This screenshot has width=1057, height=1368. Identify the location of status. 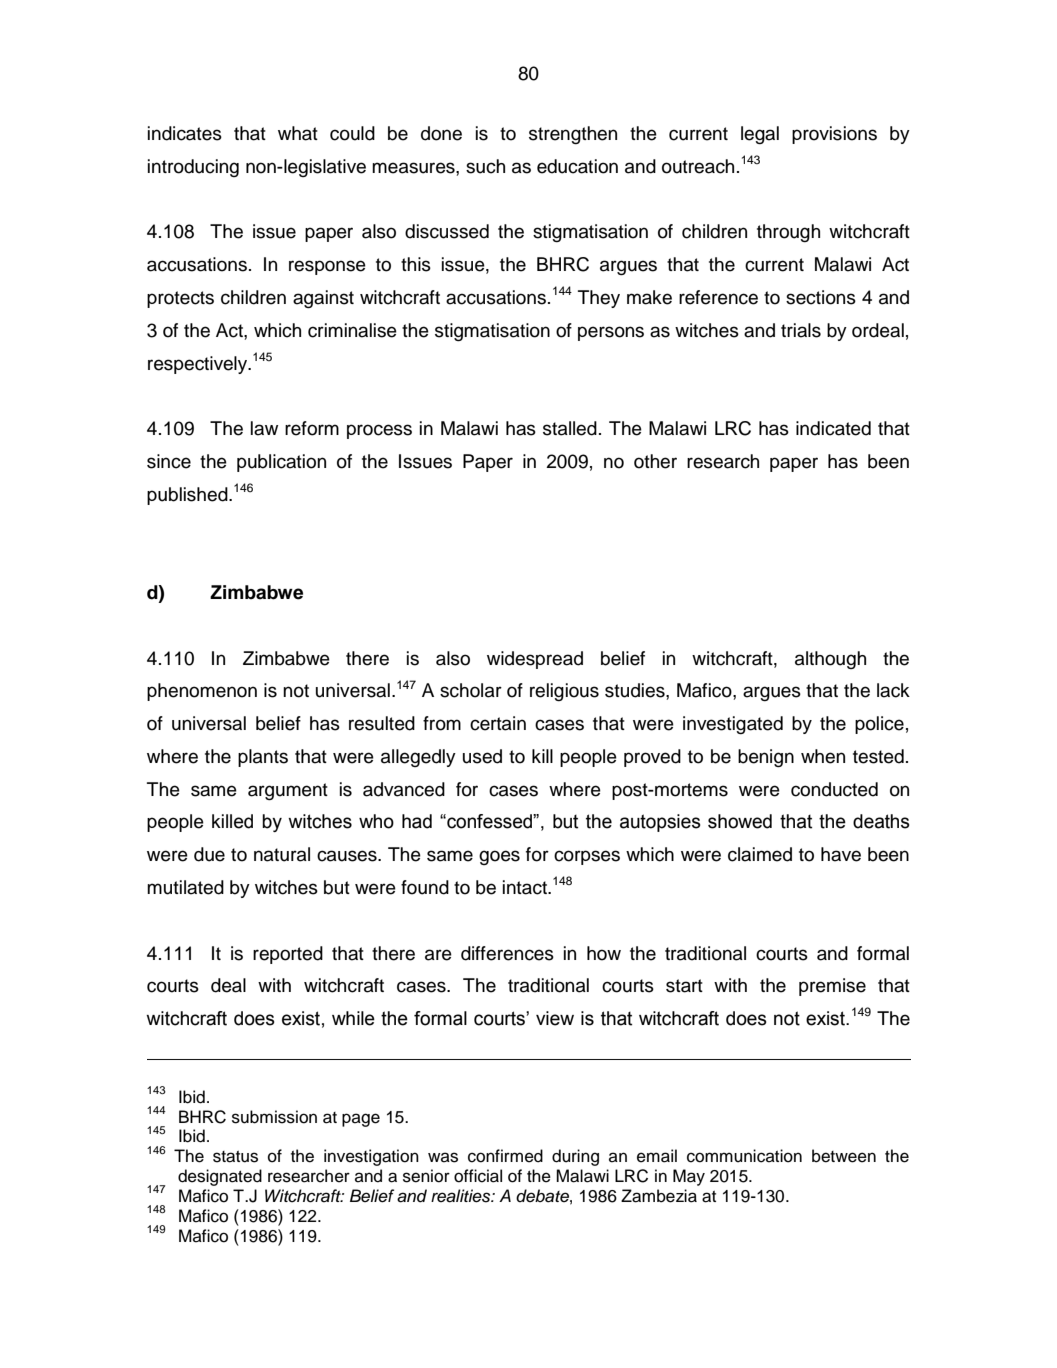
(235, 1157).
